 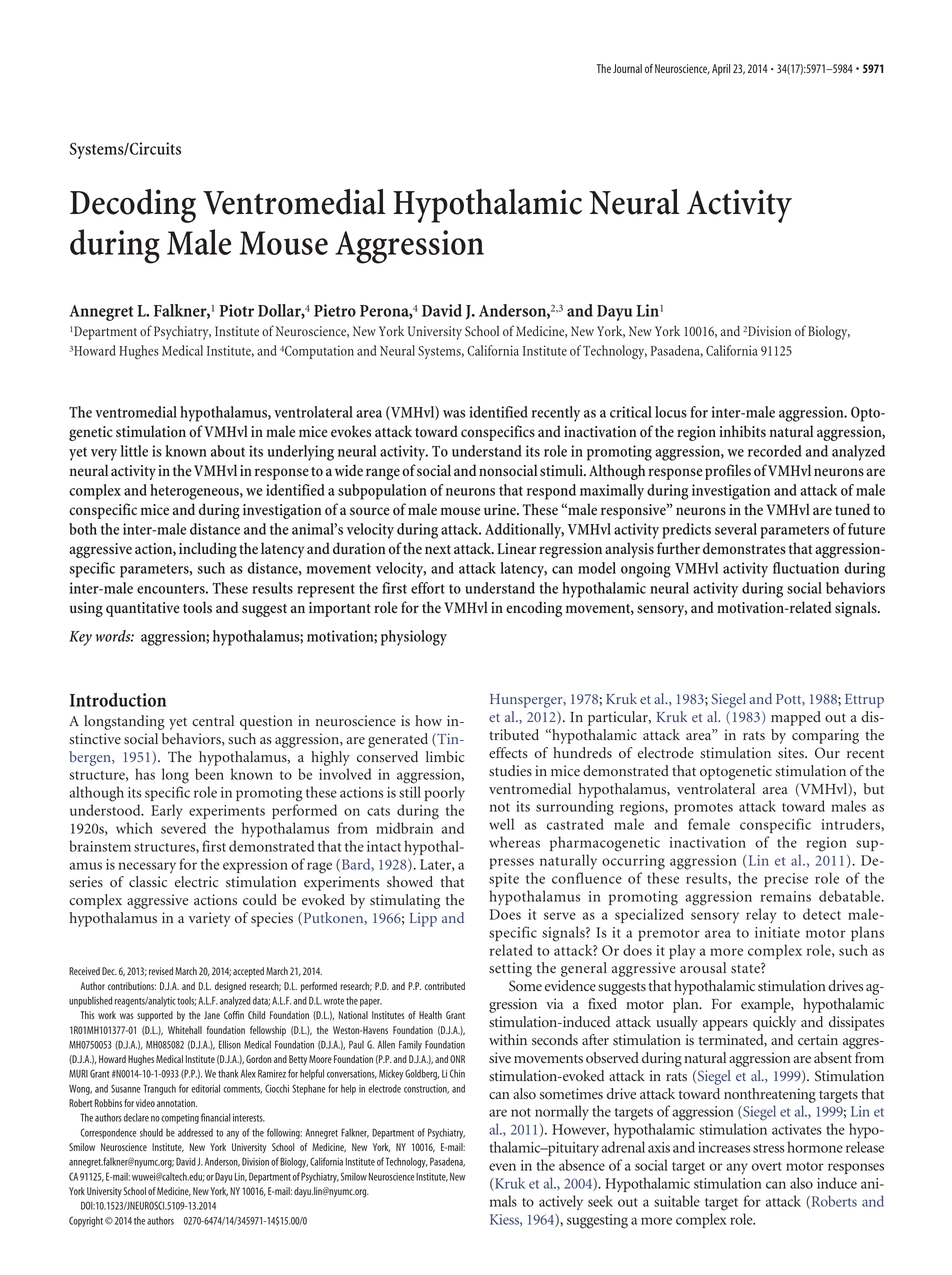 What do you see at coordinates (502, 1167) in the screenshot?
I see `even` at bounding box center [502, 1167].
